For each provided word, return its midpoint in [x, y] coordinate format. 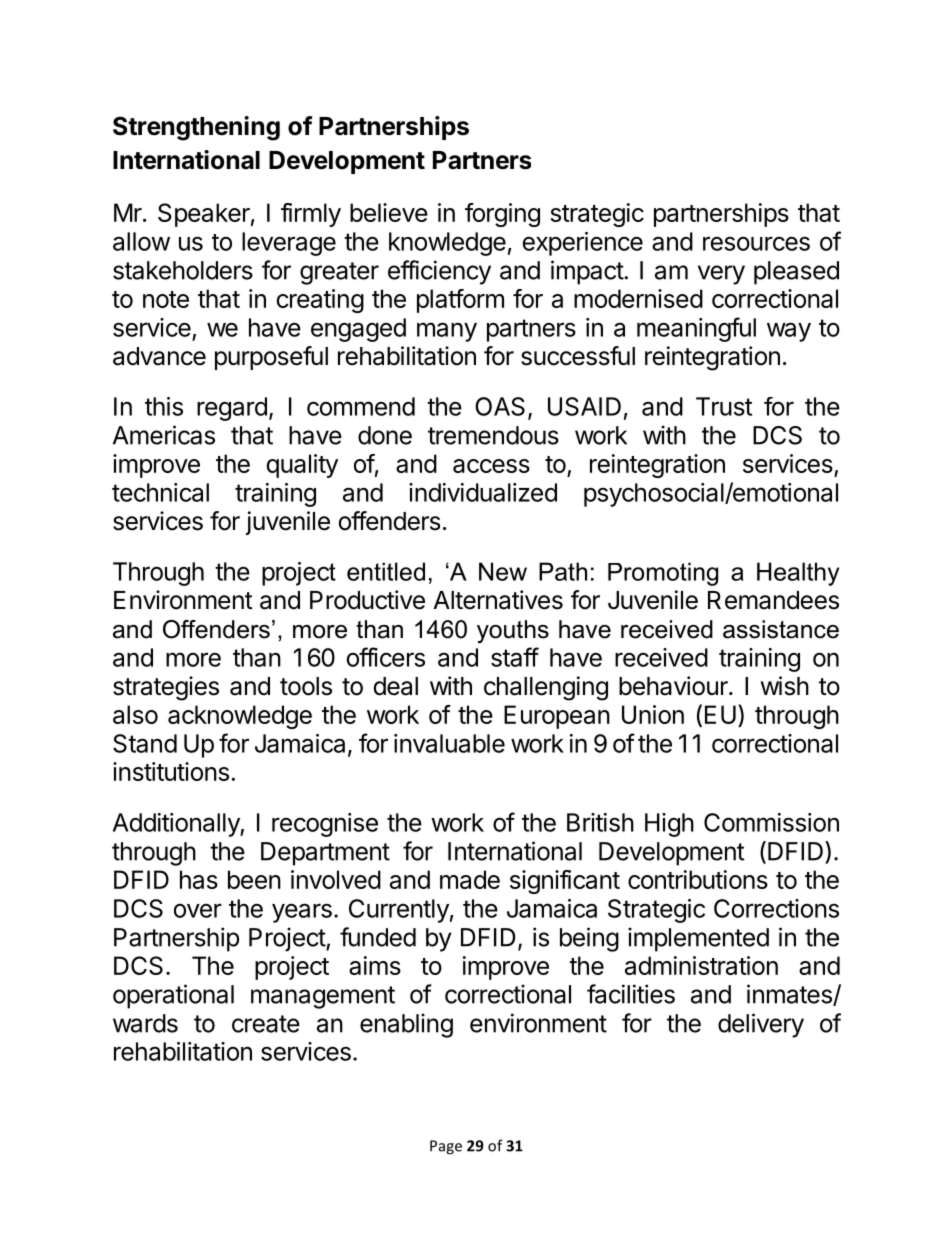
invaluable [449, 743]
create [266, 1024]
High [669, 825]
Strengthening [196, 128]
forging [502, 215]
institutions [171, 771]
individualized [483, 492]
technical [160, 492]
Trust [724, 406]
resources [756, 243]
